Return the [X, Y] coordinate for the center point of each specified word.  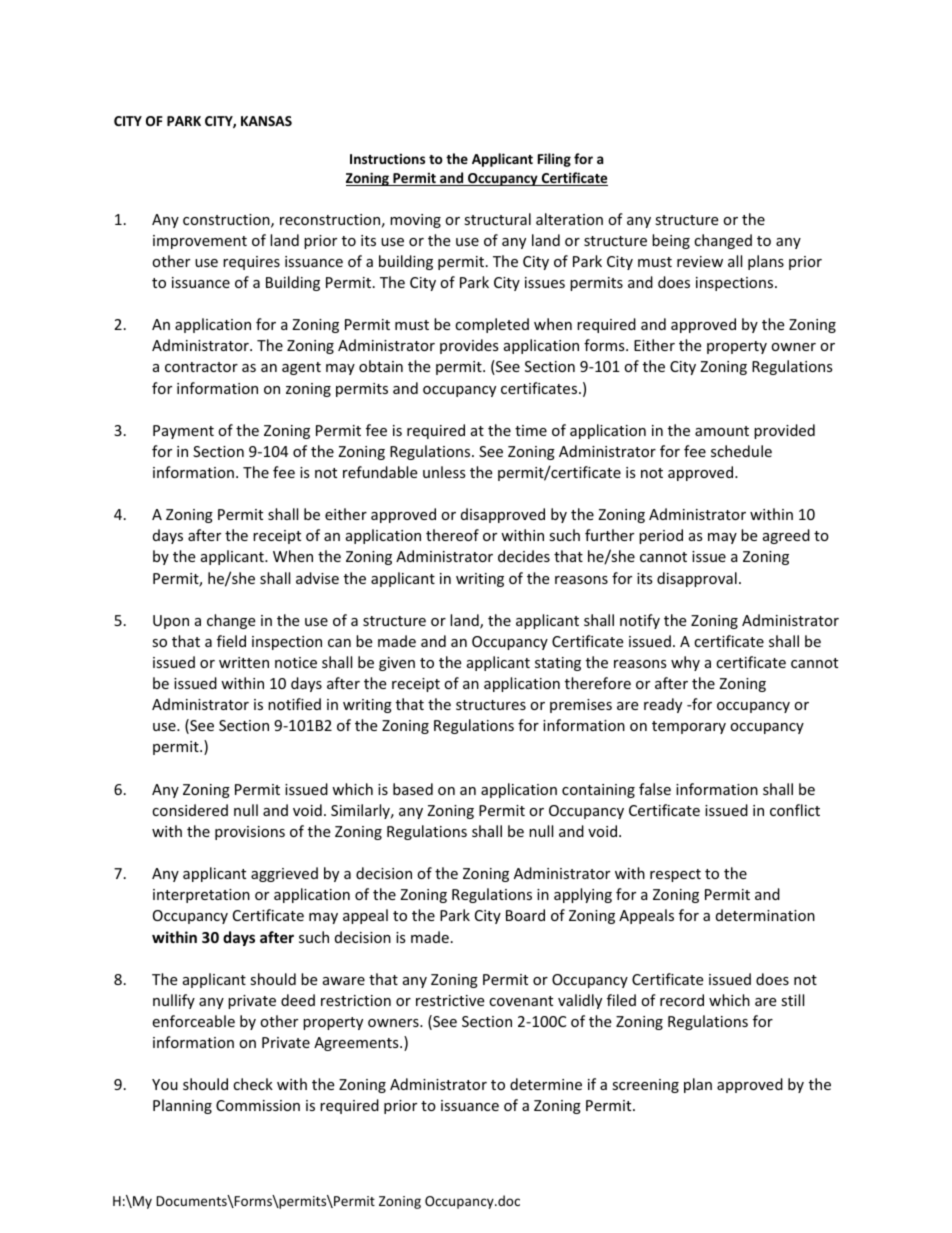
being [671, 241]
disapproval [697, 579]
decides [524, 556]
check [253, 1084]
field [231, 641]
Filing [554, 160]
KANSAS [266, 121]
